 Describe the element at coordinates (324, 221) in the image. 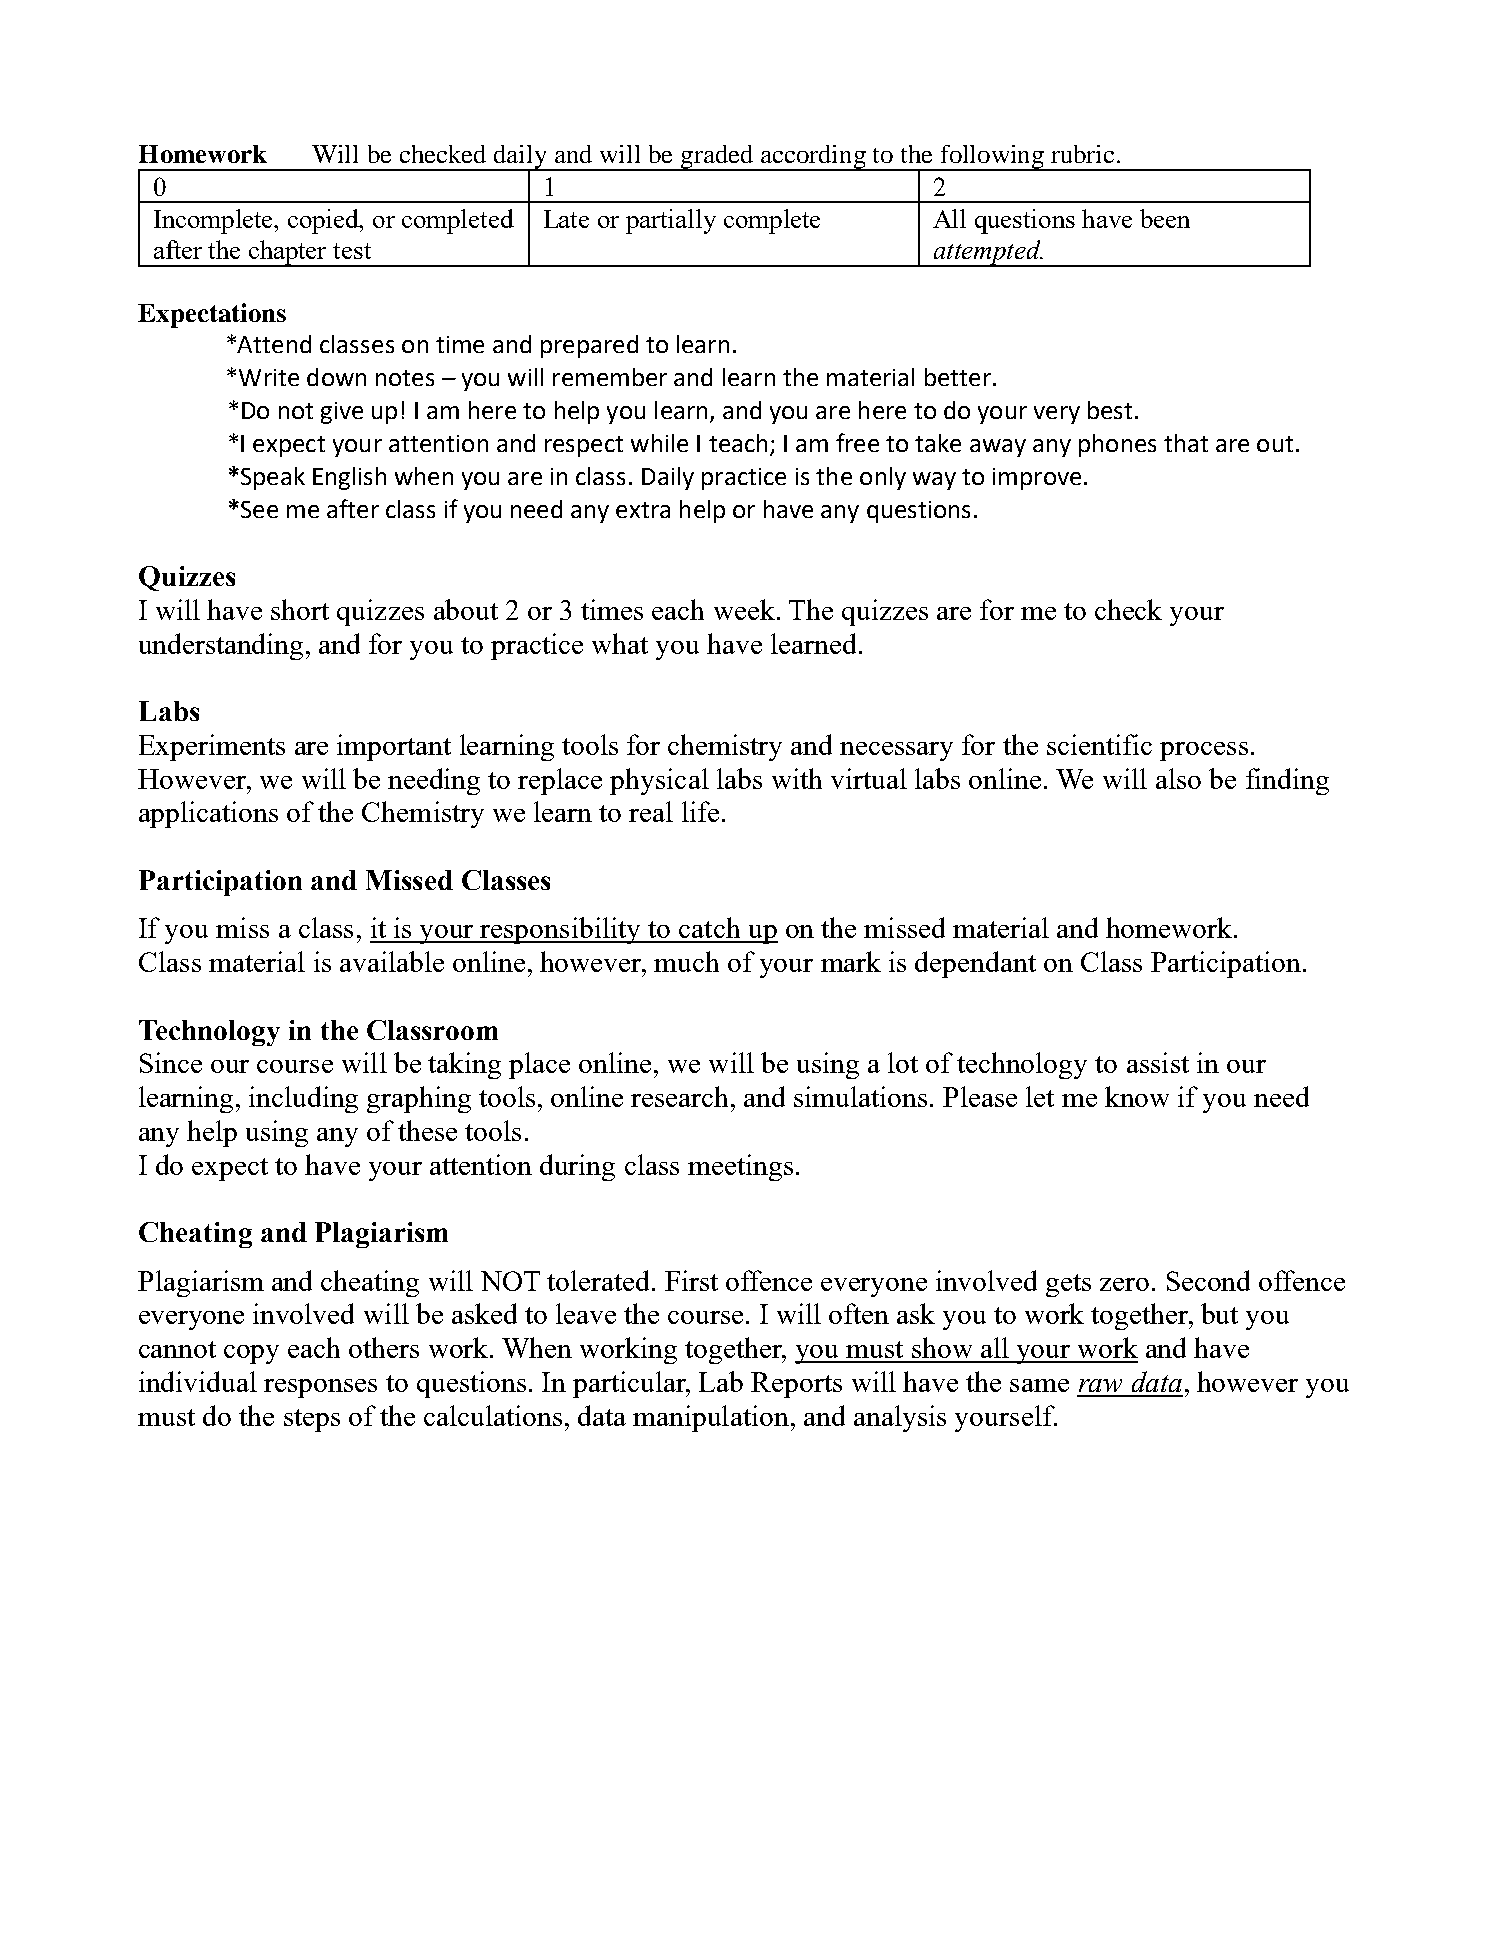

I see `copied` at that location.
